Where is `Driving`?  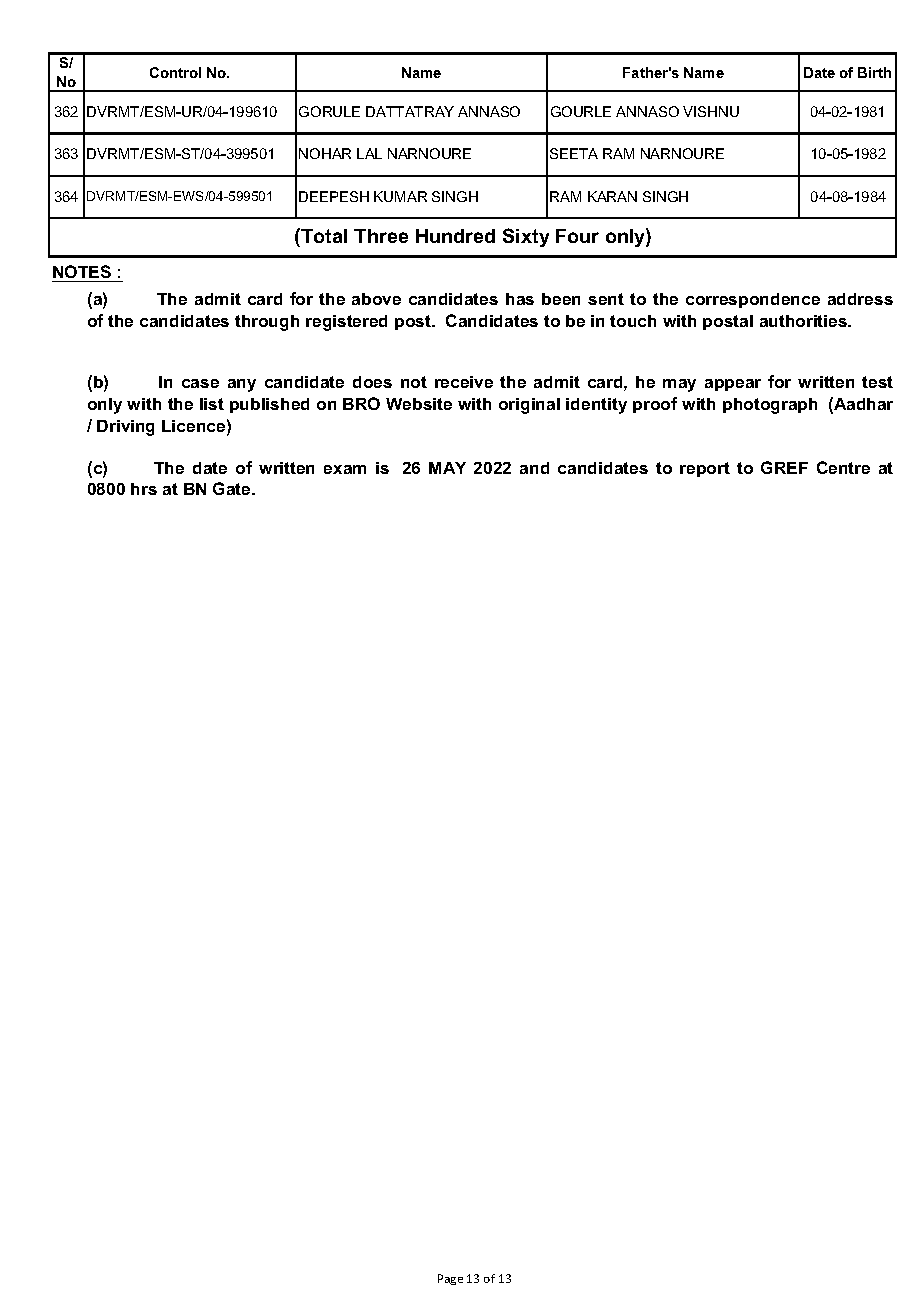
Driving is located at coordinates (125, 428).
